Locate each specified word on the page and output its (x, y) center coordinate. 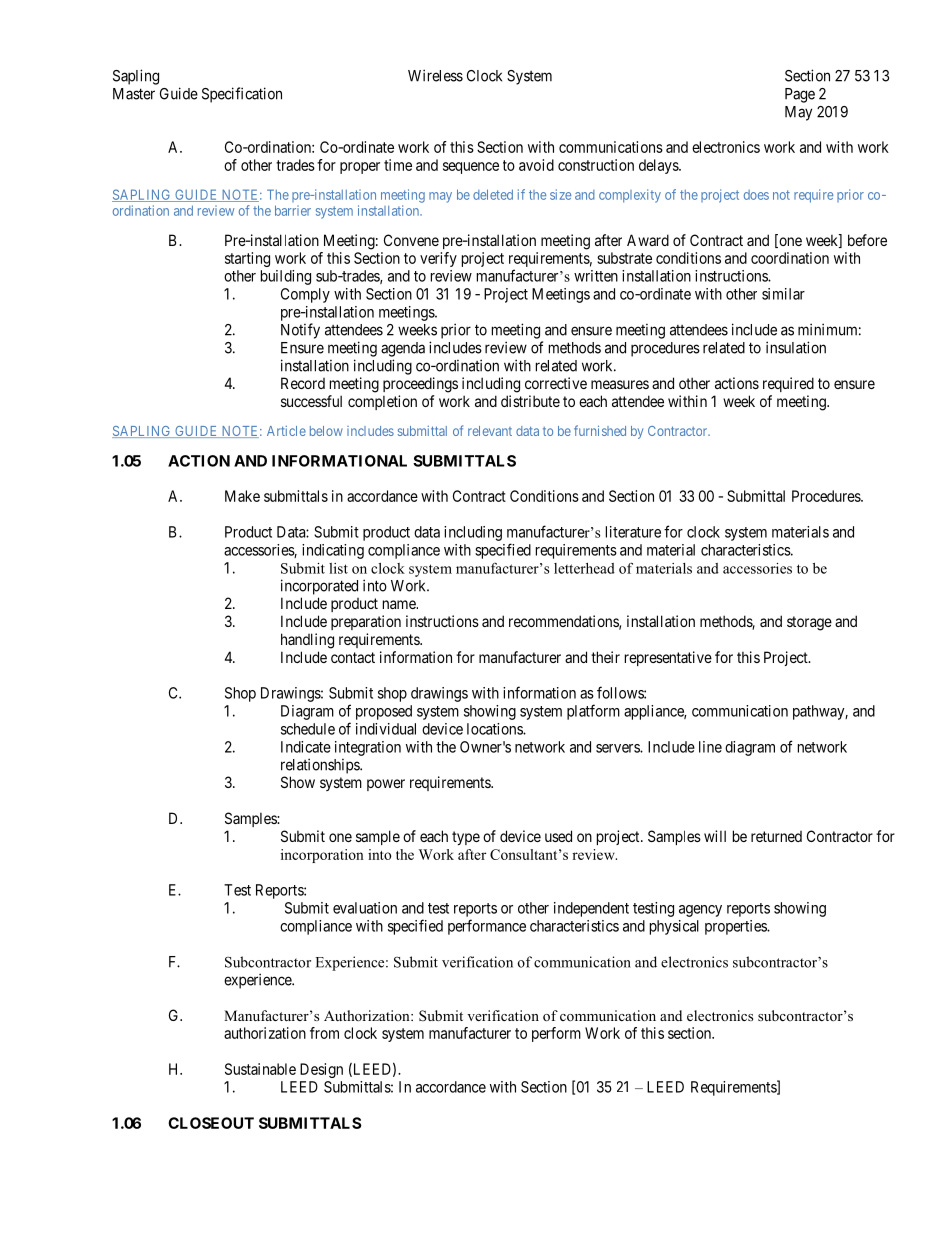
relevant (490, 431)
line (710, 747)
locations (495, 729)
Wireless (435, 75)
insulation (796, 347)
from (324, 1033)
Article (286, 431)
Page (800, 95)
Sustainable (260, 1069)
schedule (308, 729)
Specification (242, 95)
